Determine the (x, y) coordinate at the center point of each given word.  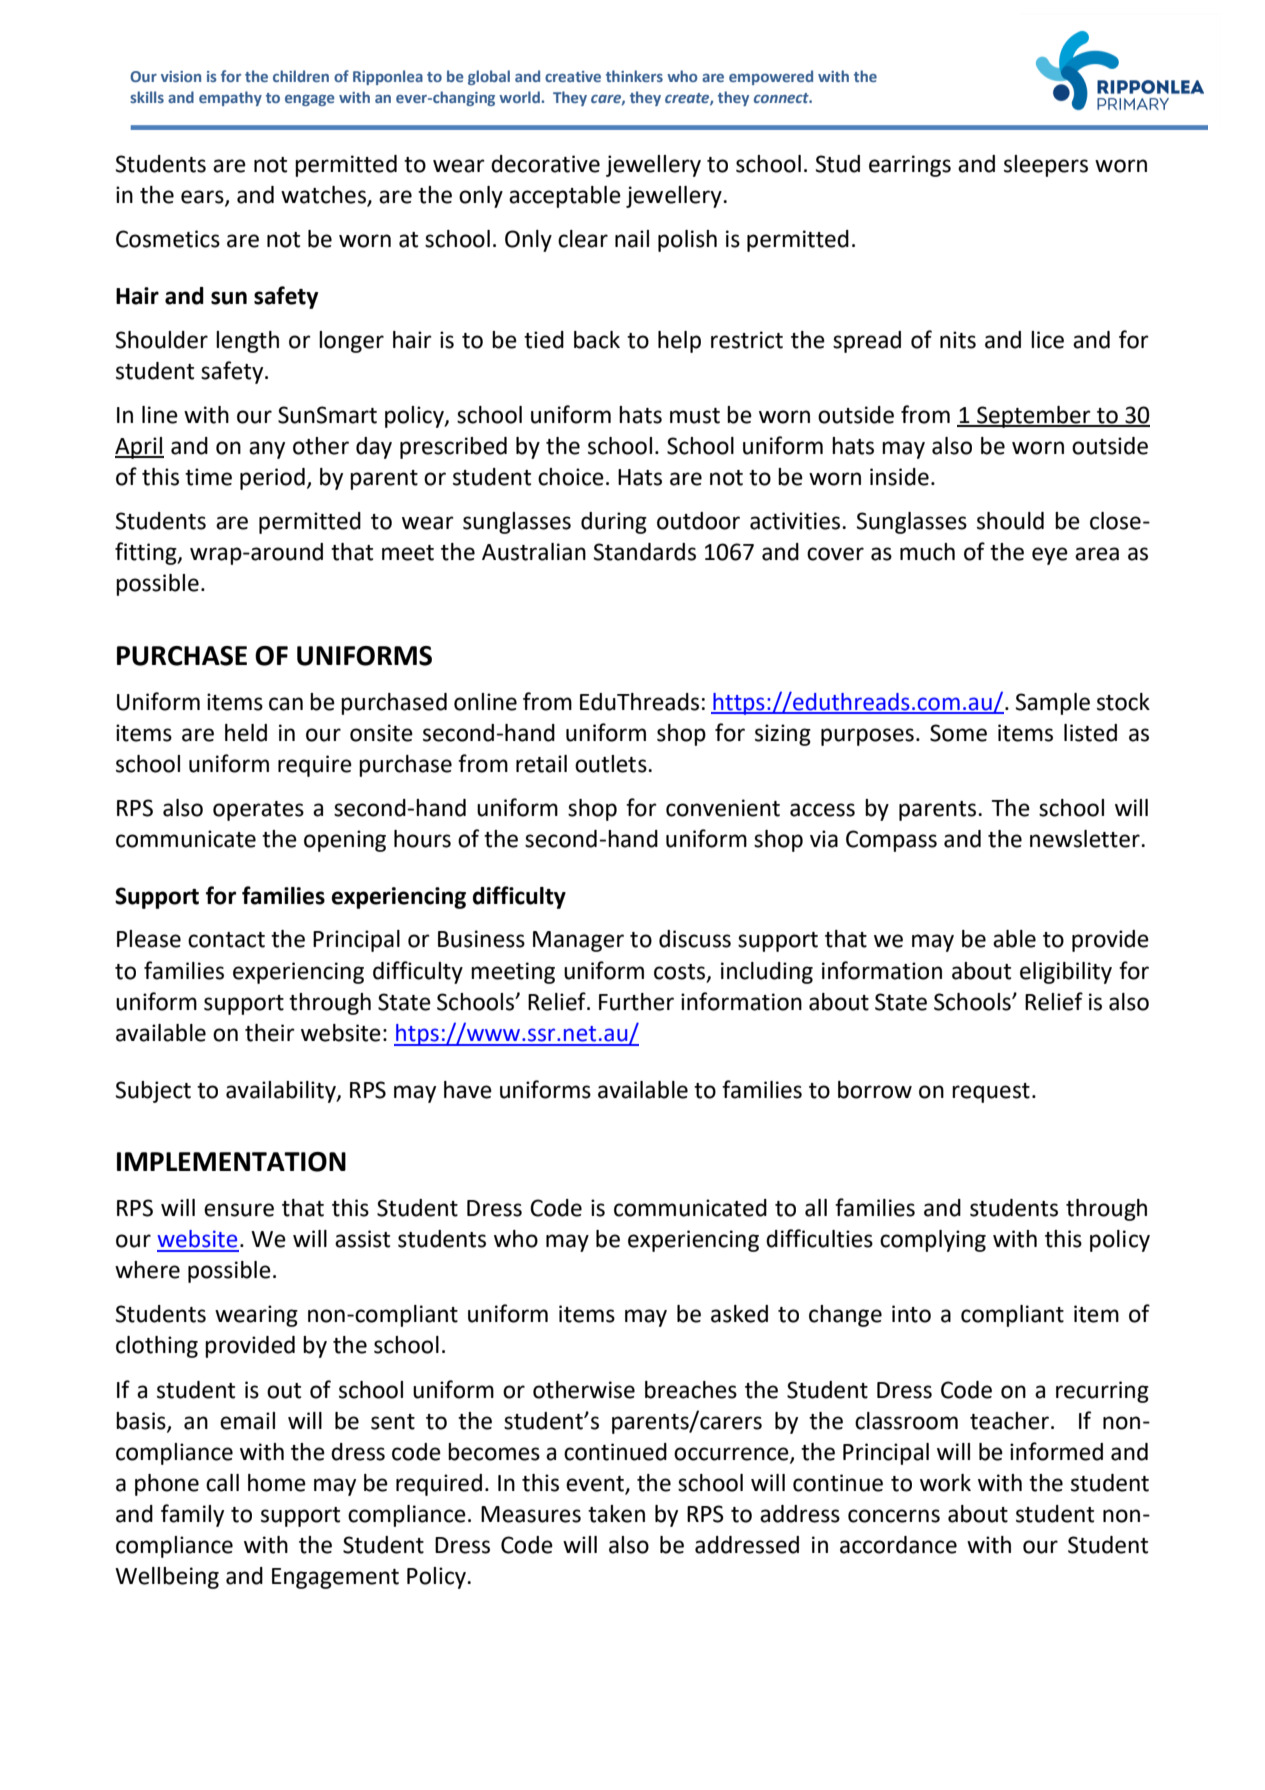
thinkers (634, 76)
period (272, 479)
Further (636, 1002)
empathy (230, 98)
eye (1050, 556)
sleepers (1046, 166)
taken (616, 1514)
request (991, 1093)
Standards (645, 552)
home (277, 1483)
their (270, 1033)
